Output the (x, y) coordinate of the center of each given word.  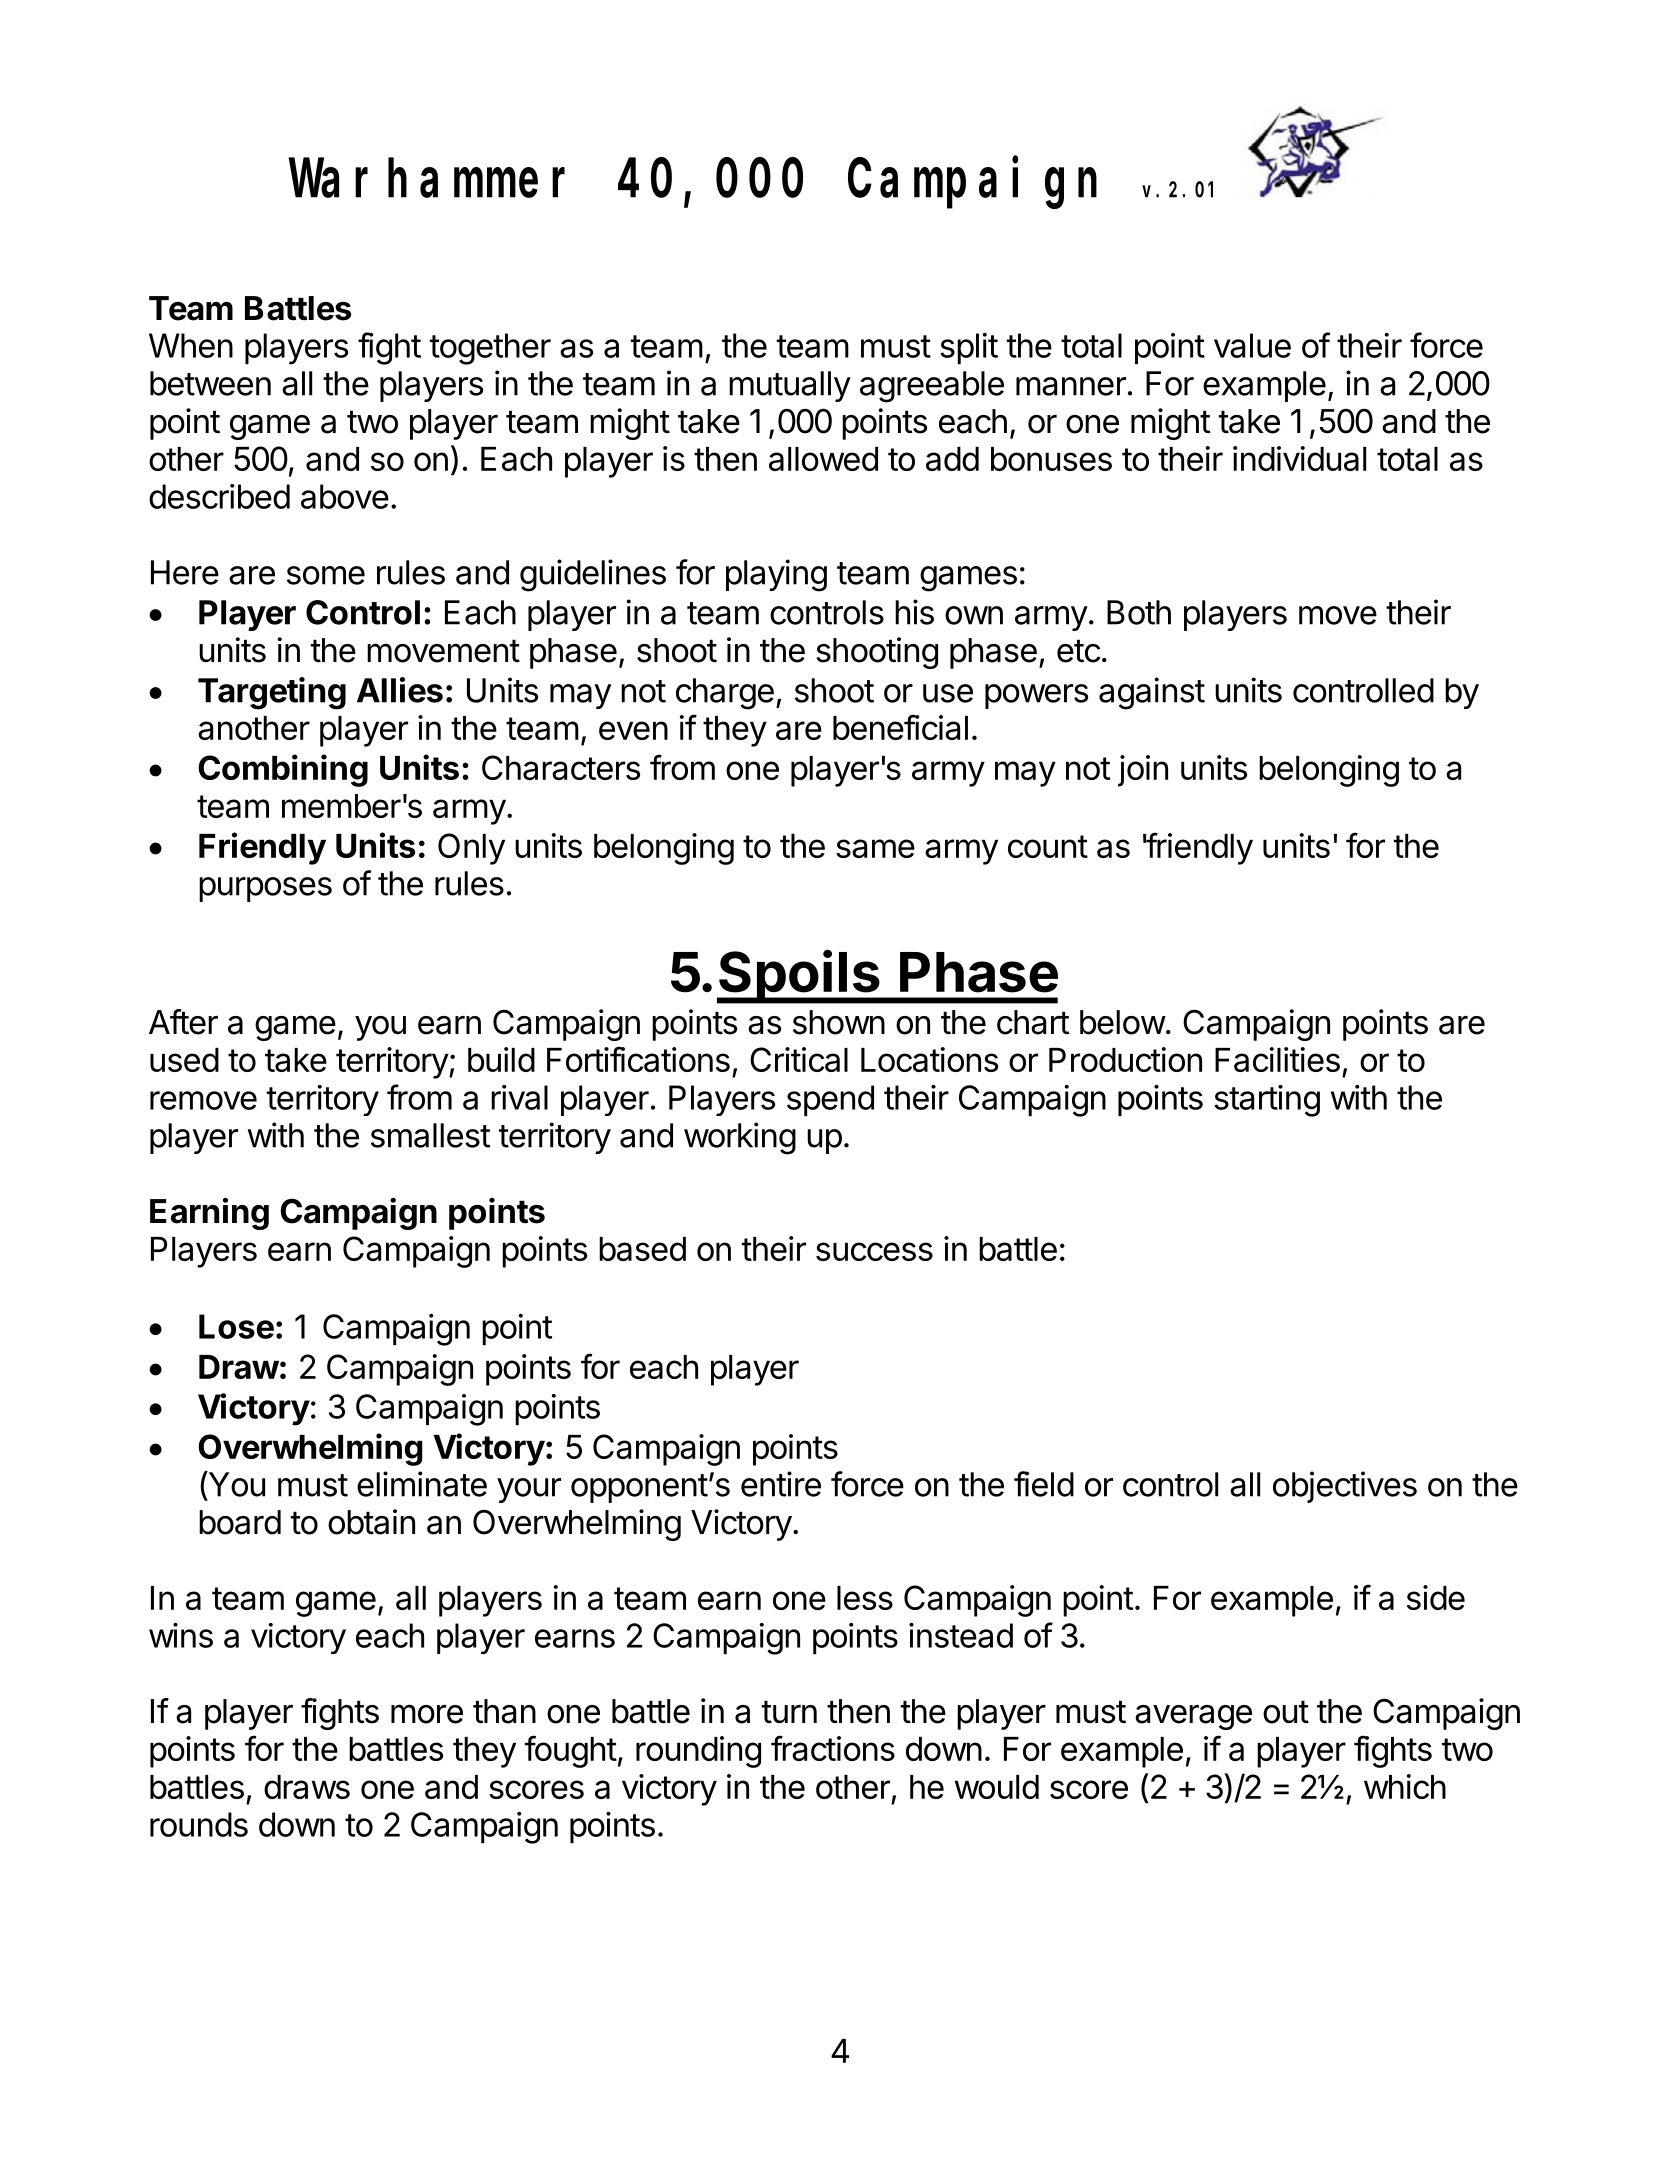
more (427, 1714)
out (1286, 1712)
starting (1267, 1101)
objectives (1345, 1487)
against (1152, 693)
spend (830, 1101)
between (210, 383)
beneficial (900, 727)
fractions (833, 1748)
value (1252, 345)
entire (781, 1484)
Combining (283, 770)
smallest (430, 1135)
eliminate (422, 1484)
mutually (790, 386)
